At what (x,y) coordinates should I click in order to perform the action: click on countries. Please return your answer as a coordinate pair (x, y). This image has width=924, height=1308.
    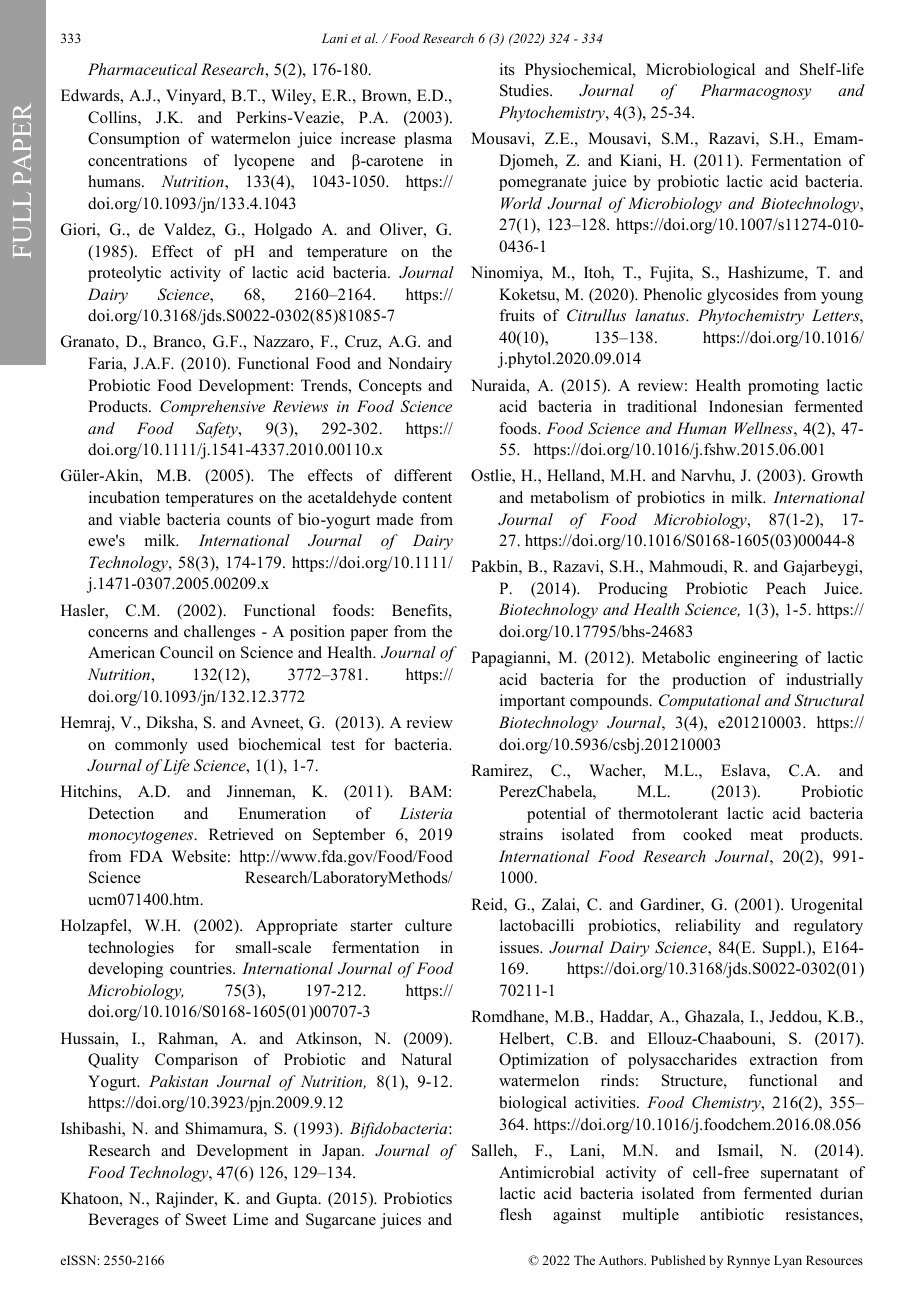
    Looking at the image, I should click on (202, 968).
